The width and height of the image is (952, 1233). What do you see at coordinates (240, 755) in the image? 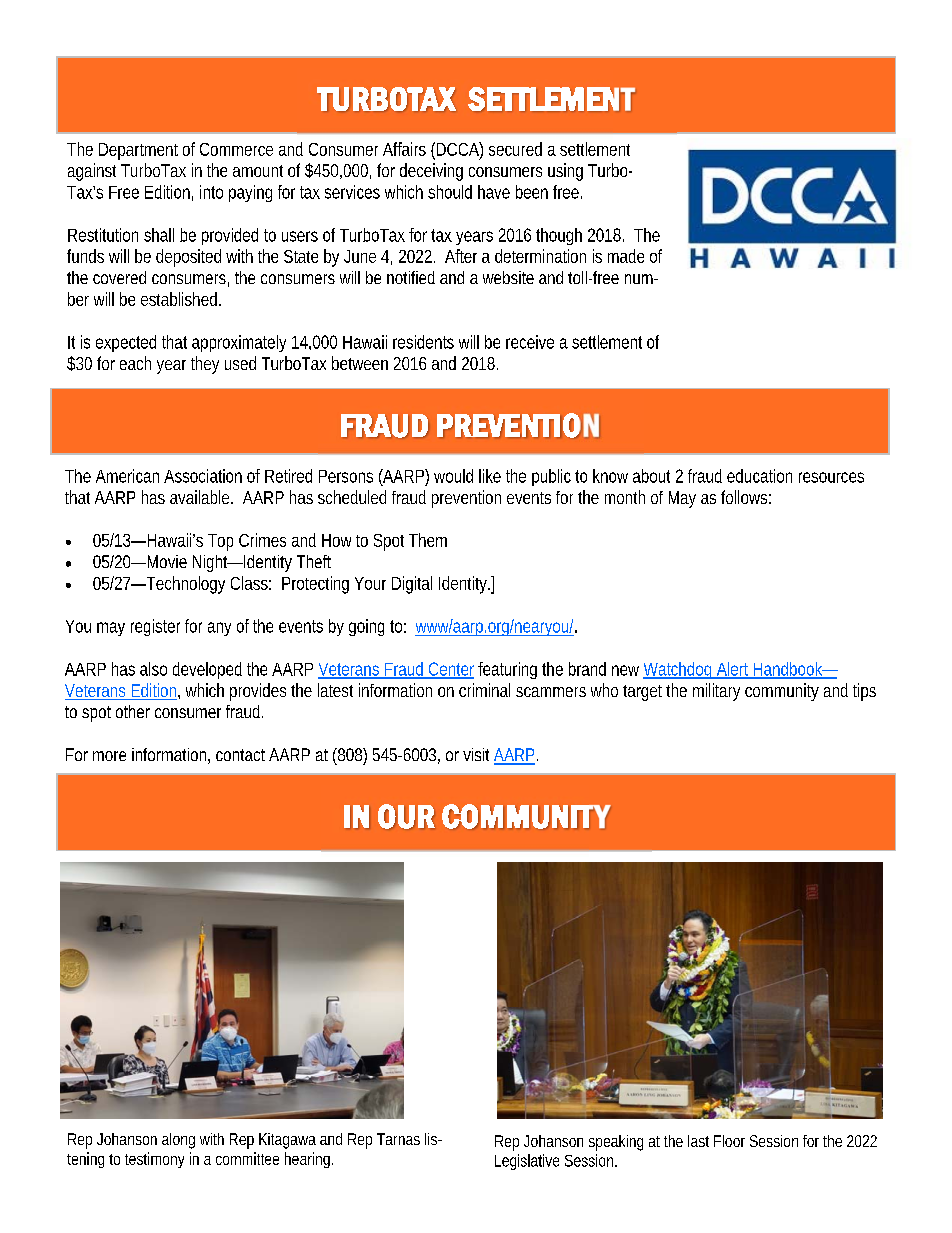
I see `contact` at bounding box center [240, 755].
